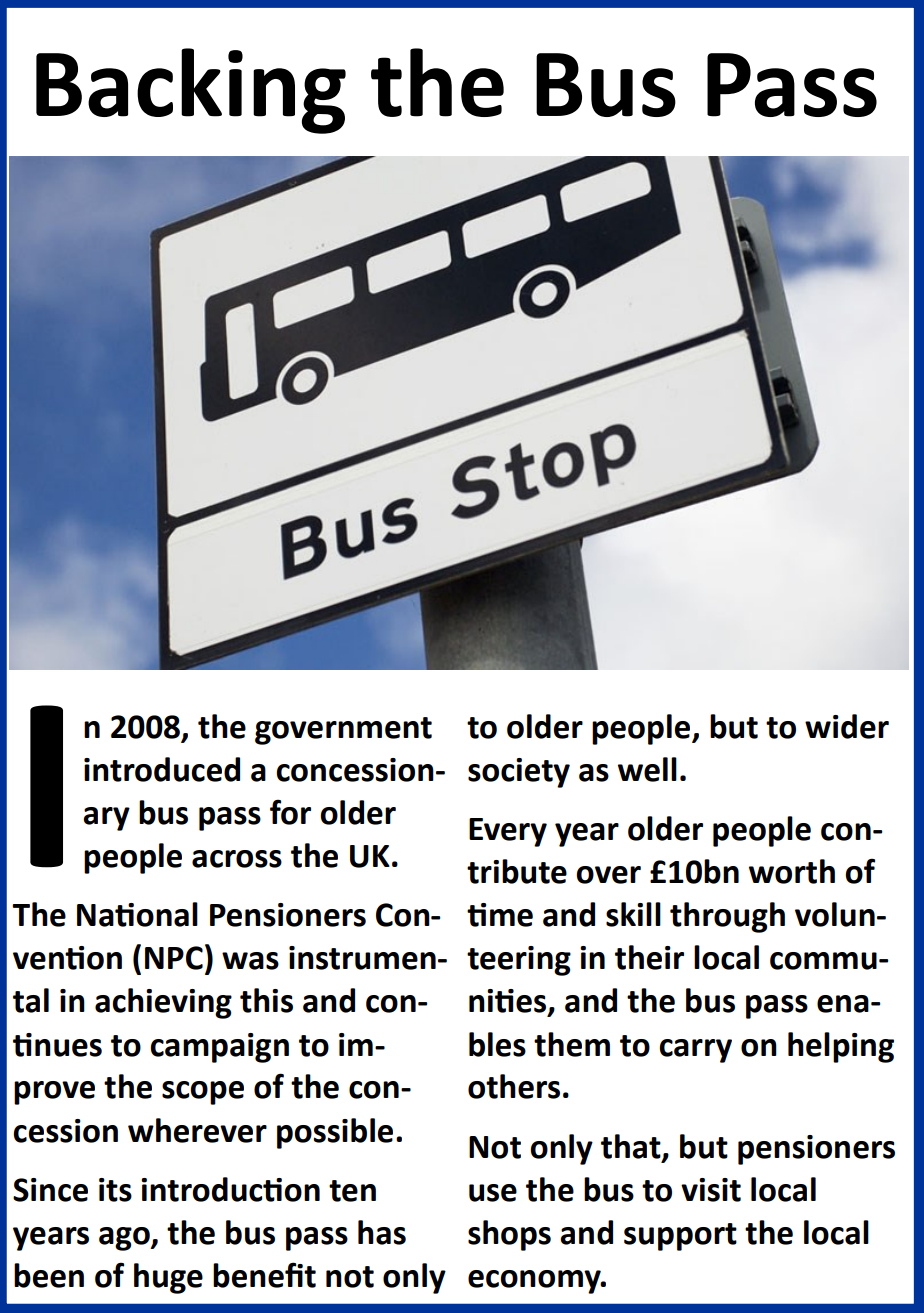 The image size is (924, 1313). I want to click on society, so click(519, 773).
